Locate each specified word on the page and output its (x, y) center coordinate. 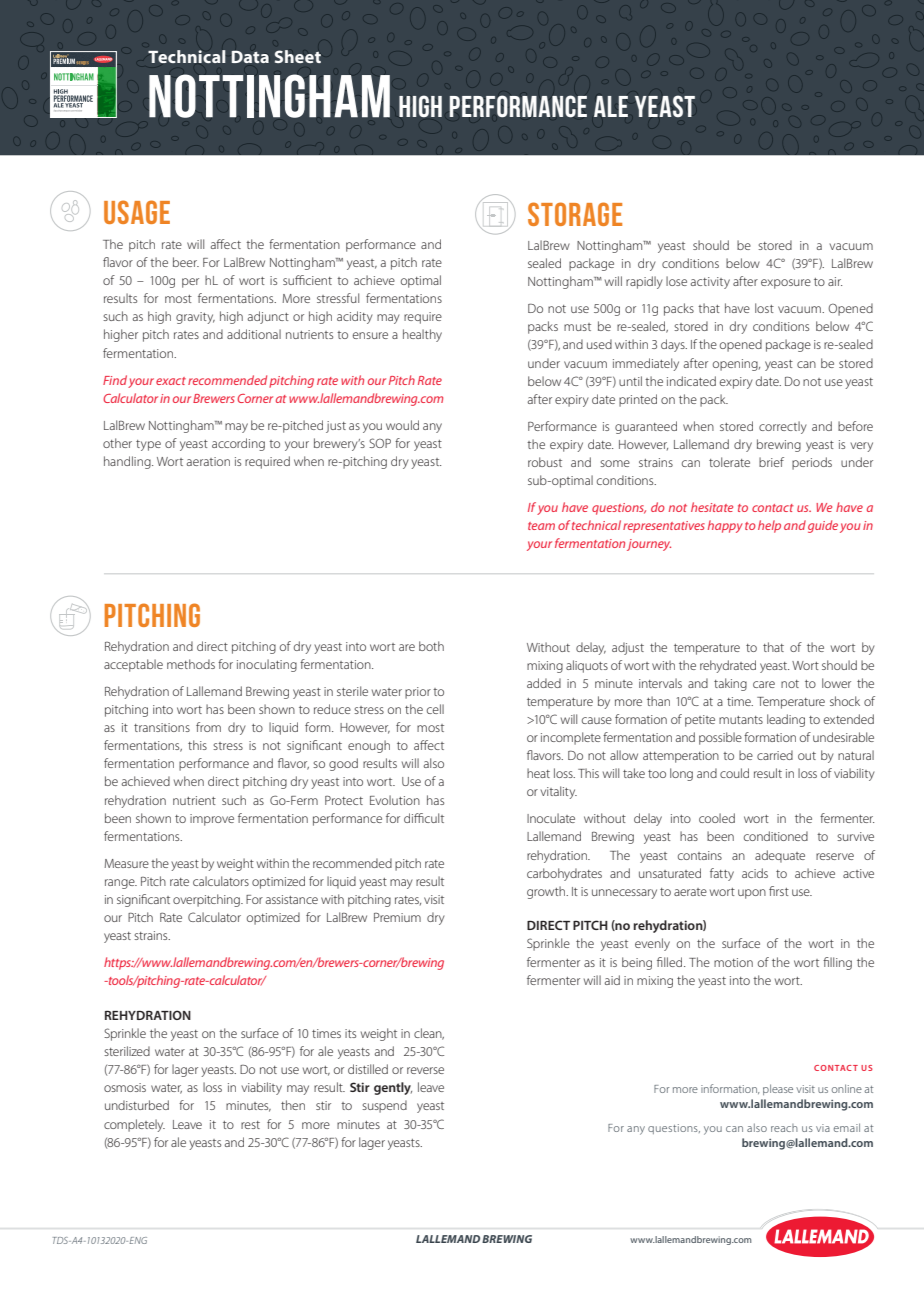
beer (186, 262)
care (764, 684)
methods (191, 664)
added (544, 683)
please (778, 1089)
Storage (575, 214)
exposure (786, 284)
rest (250, 1125)
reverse (425, 1070)
